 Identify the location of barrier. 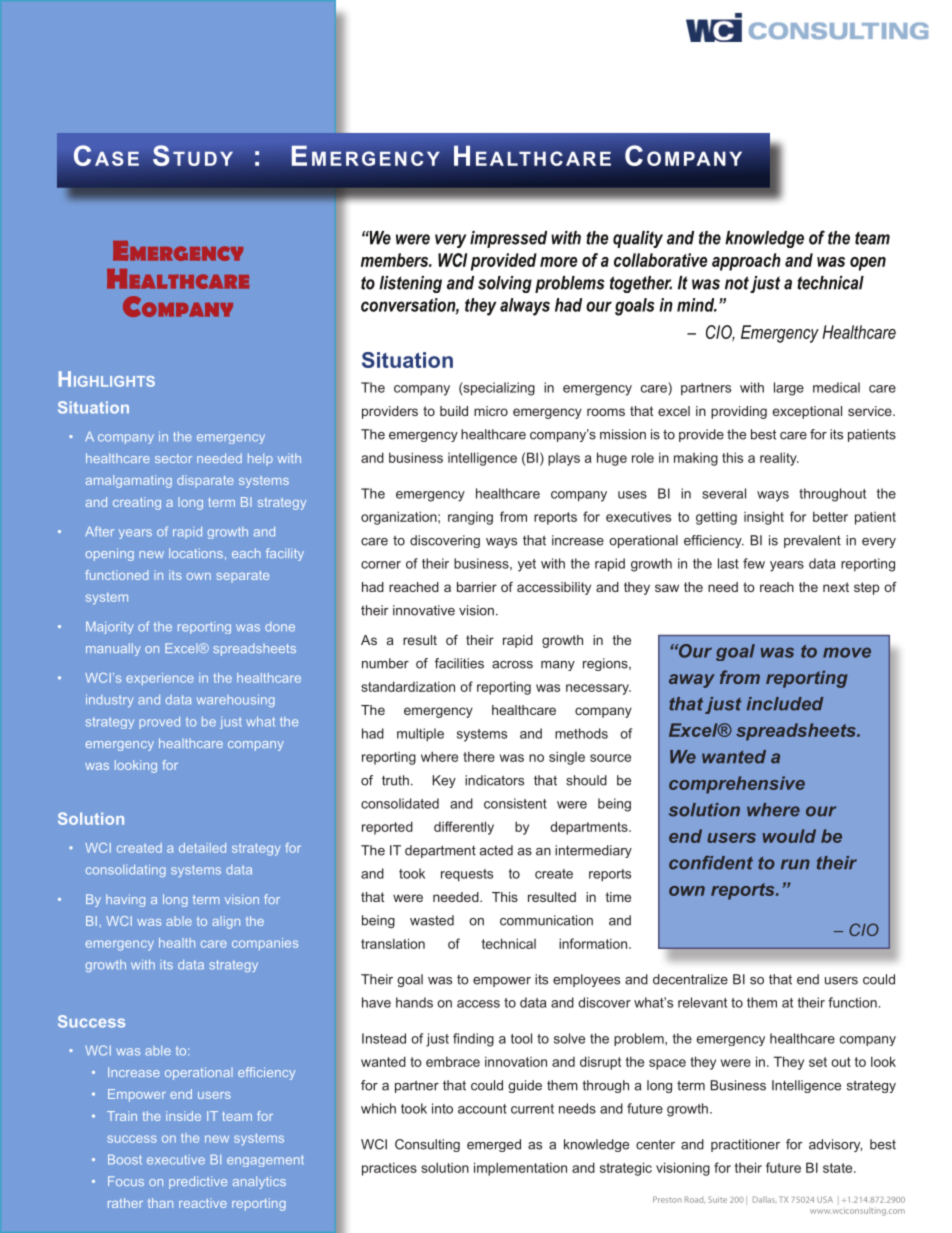
(477, 587).
